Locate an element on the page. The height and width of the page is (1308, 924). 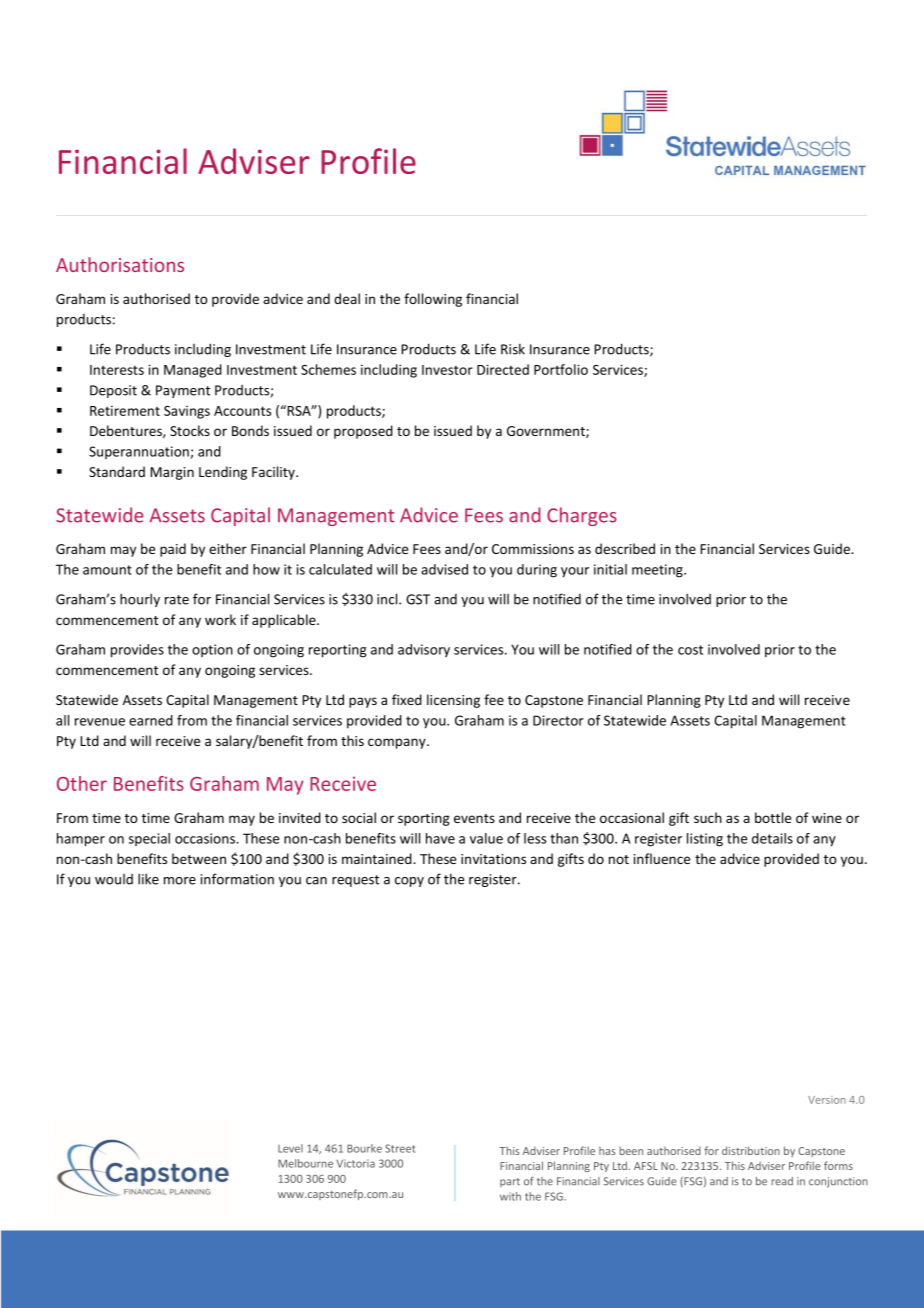
Street is located at coordinates (400, 1148).
